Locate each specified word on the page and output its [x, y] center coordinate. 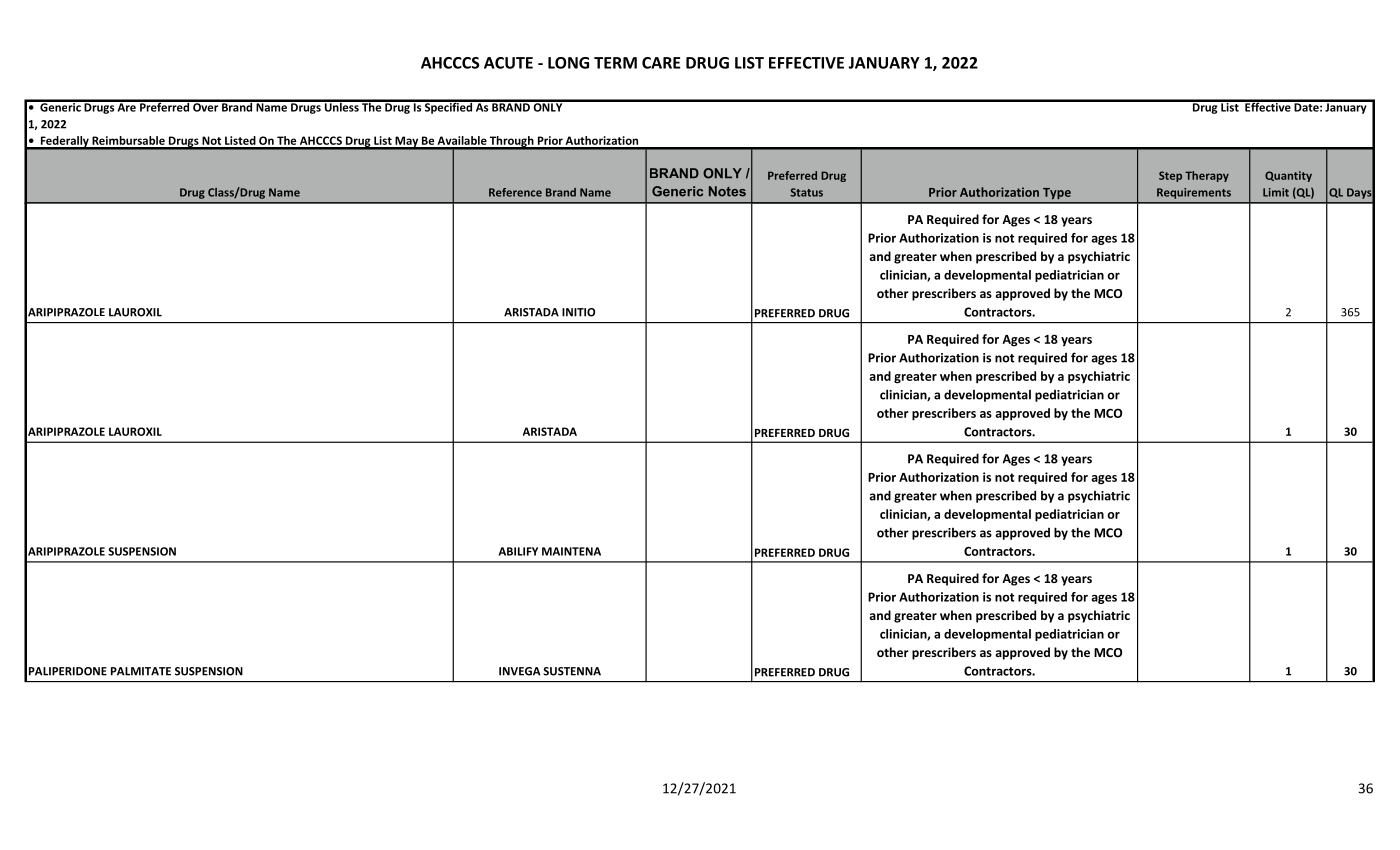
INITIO [578, 312]
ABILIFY [518, 551]
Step [1170, 176]
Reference [515, 192]
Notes [727, 191]
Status [806, 192]
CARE [661, 63]
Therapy [1207, 176]
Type [1057, 193]
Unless [341, 106]
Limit [1276, 192]
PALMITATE [141, 671]
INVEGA [520, 671]
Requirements [1194, 193]
